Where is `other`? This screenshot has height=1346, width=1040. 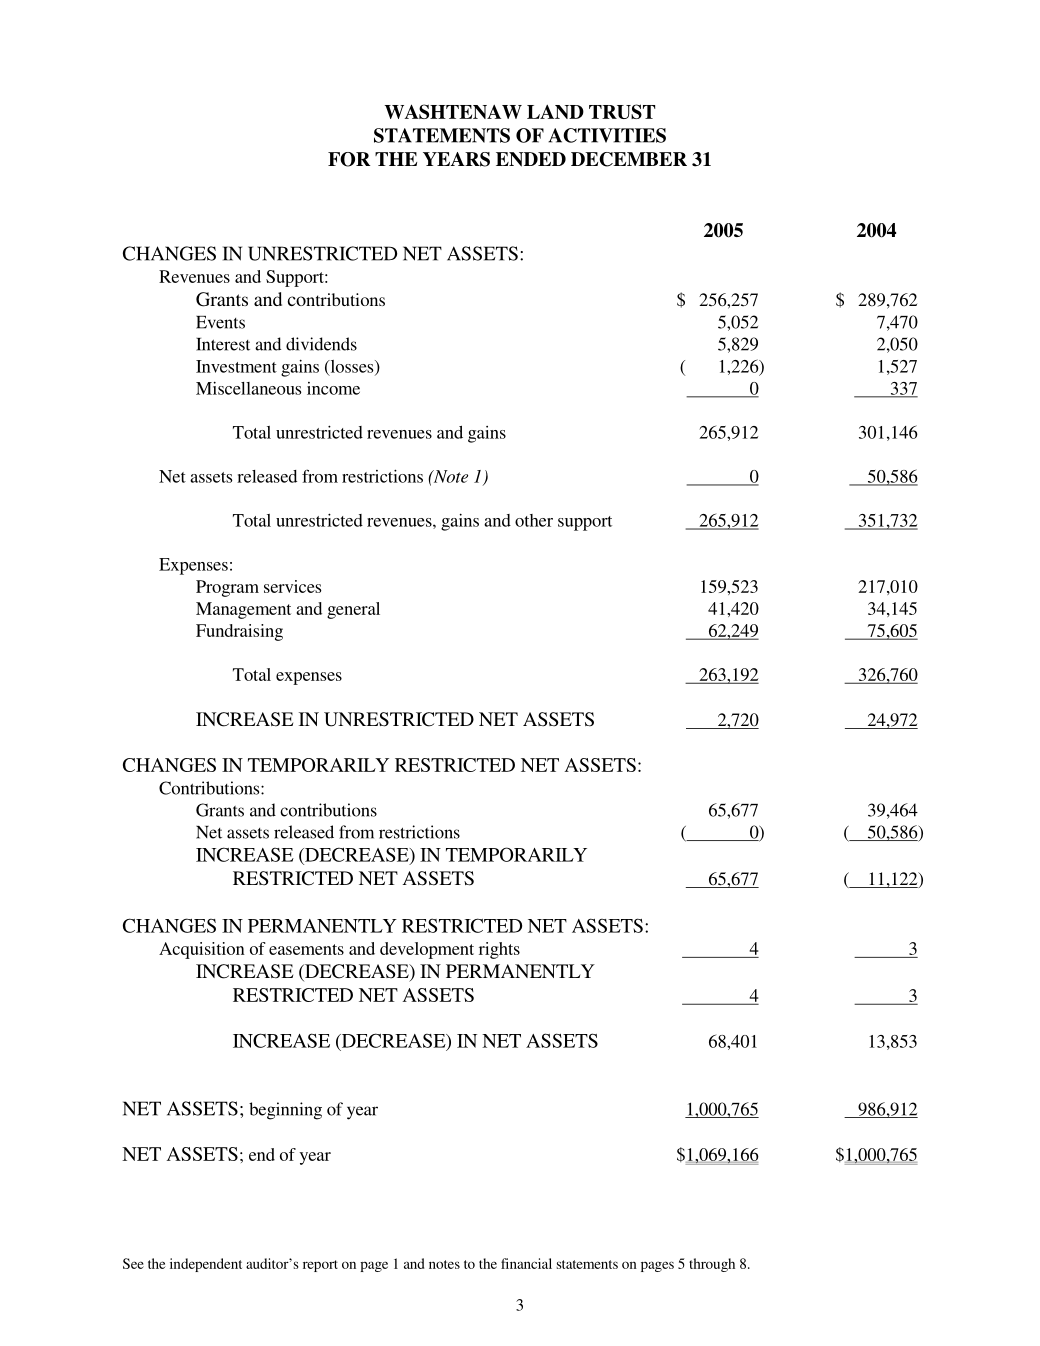 other is located at coordinates (534, 520).
